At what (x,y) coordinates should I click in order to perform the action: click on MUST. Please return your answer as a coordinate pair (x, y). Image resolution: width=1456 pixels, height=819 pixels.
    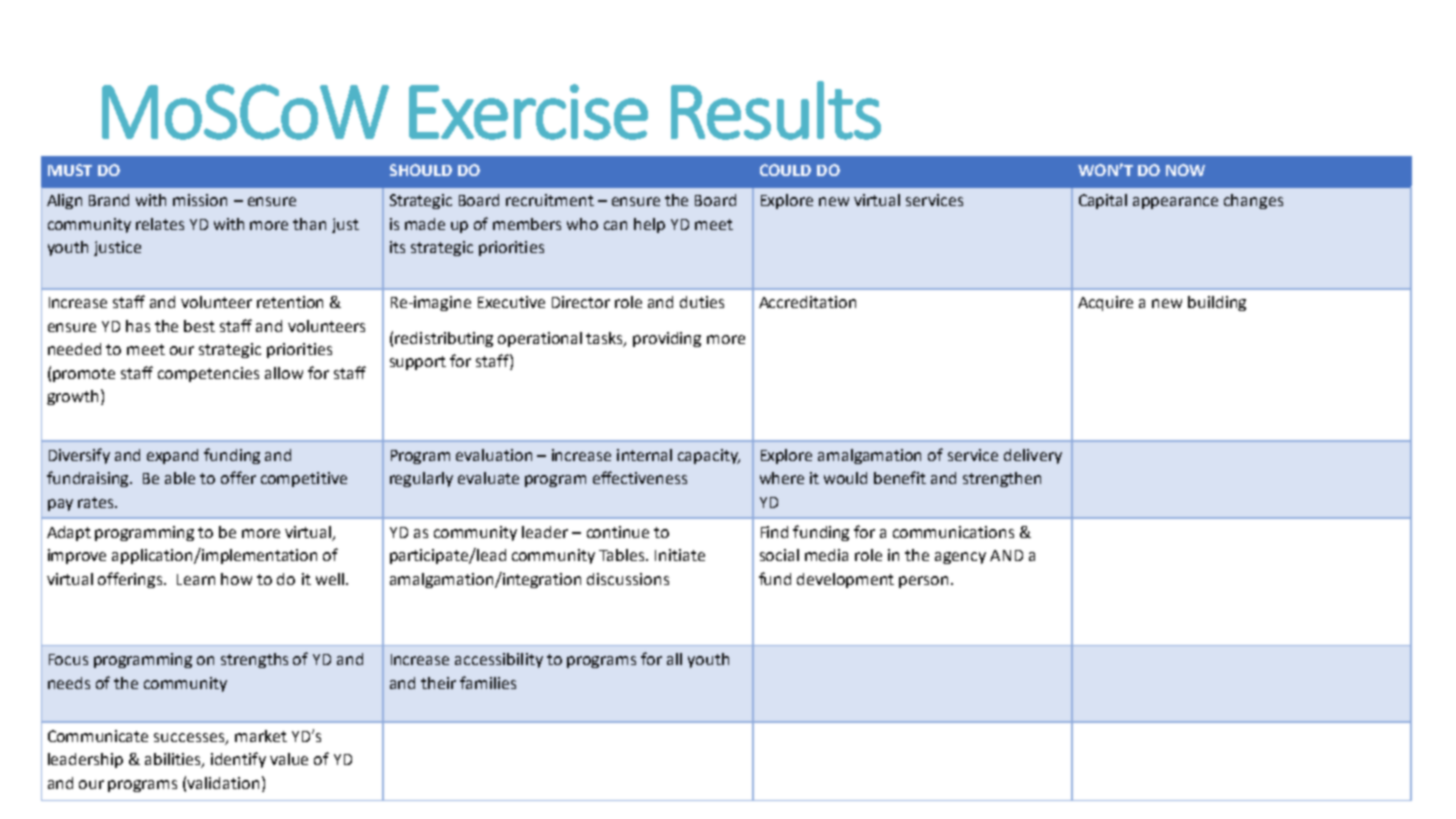
    Looking at the image, I should click on (70, 170).
